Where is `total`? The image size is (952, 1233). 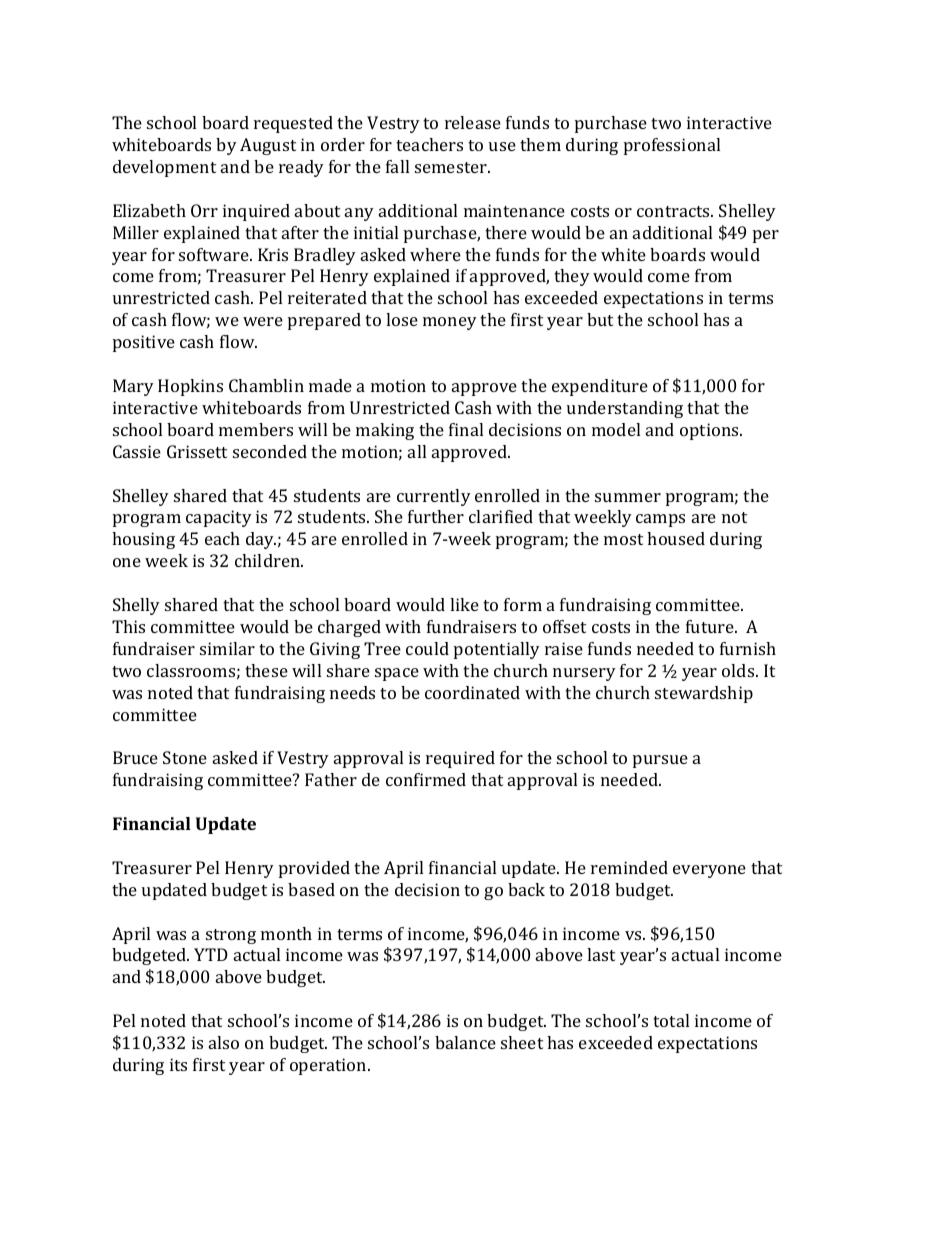
total is located at coordinates (671, 1020).
